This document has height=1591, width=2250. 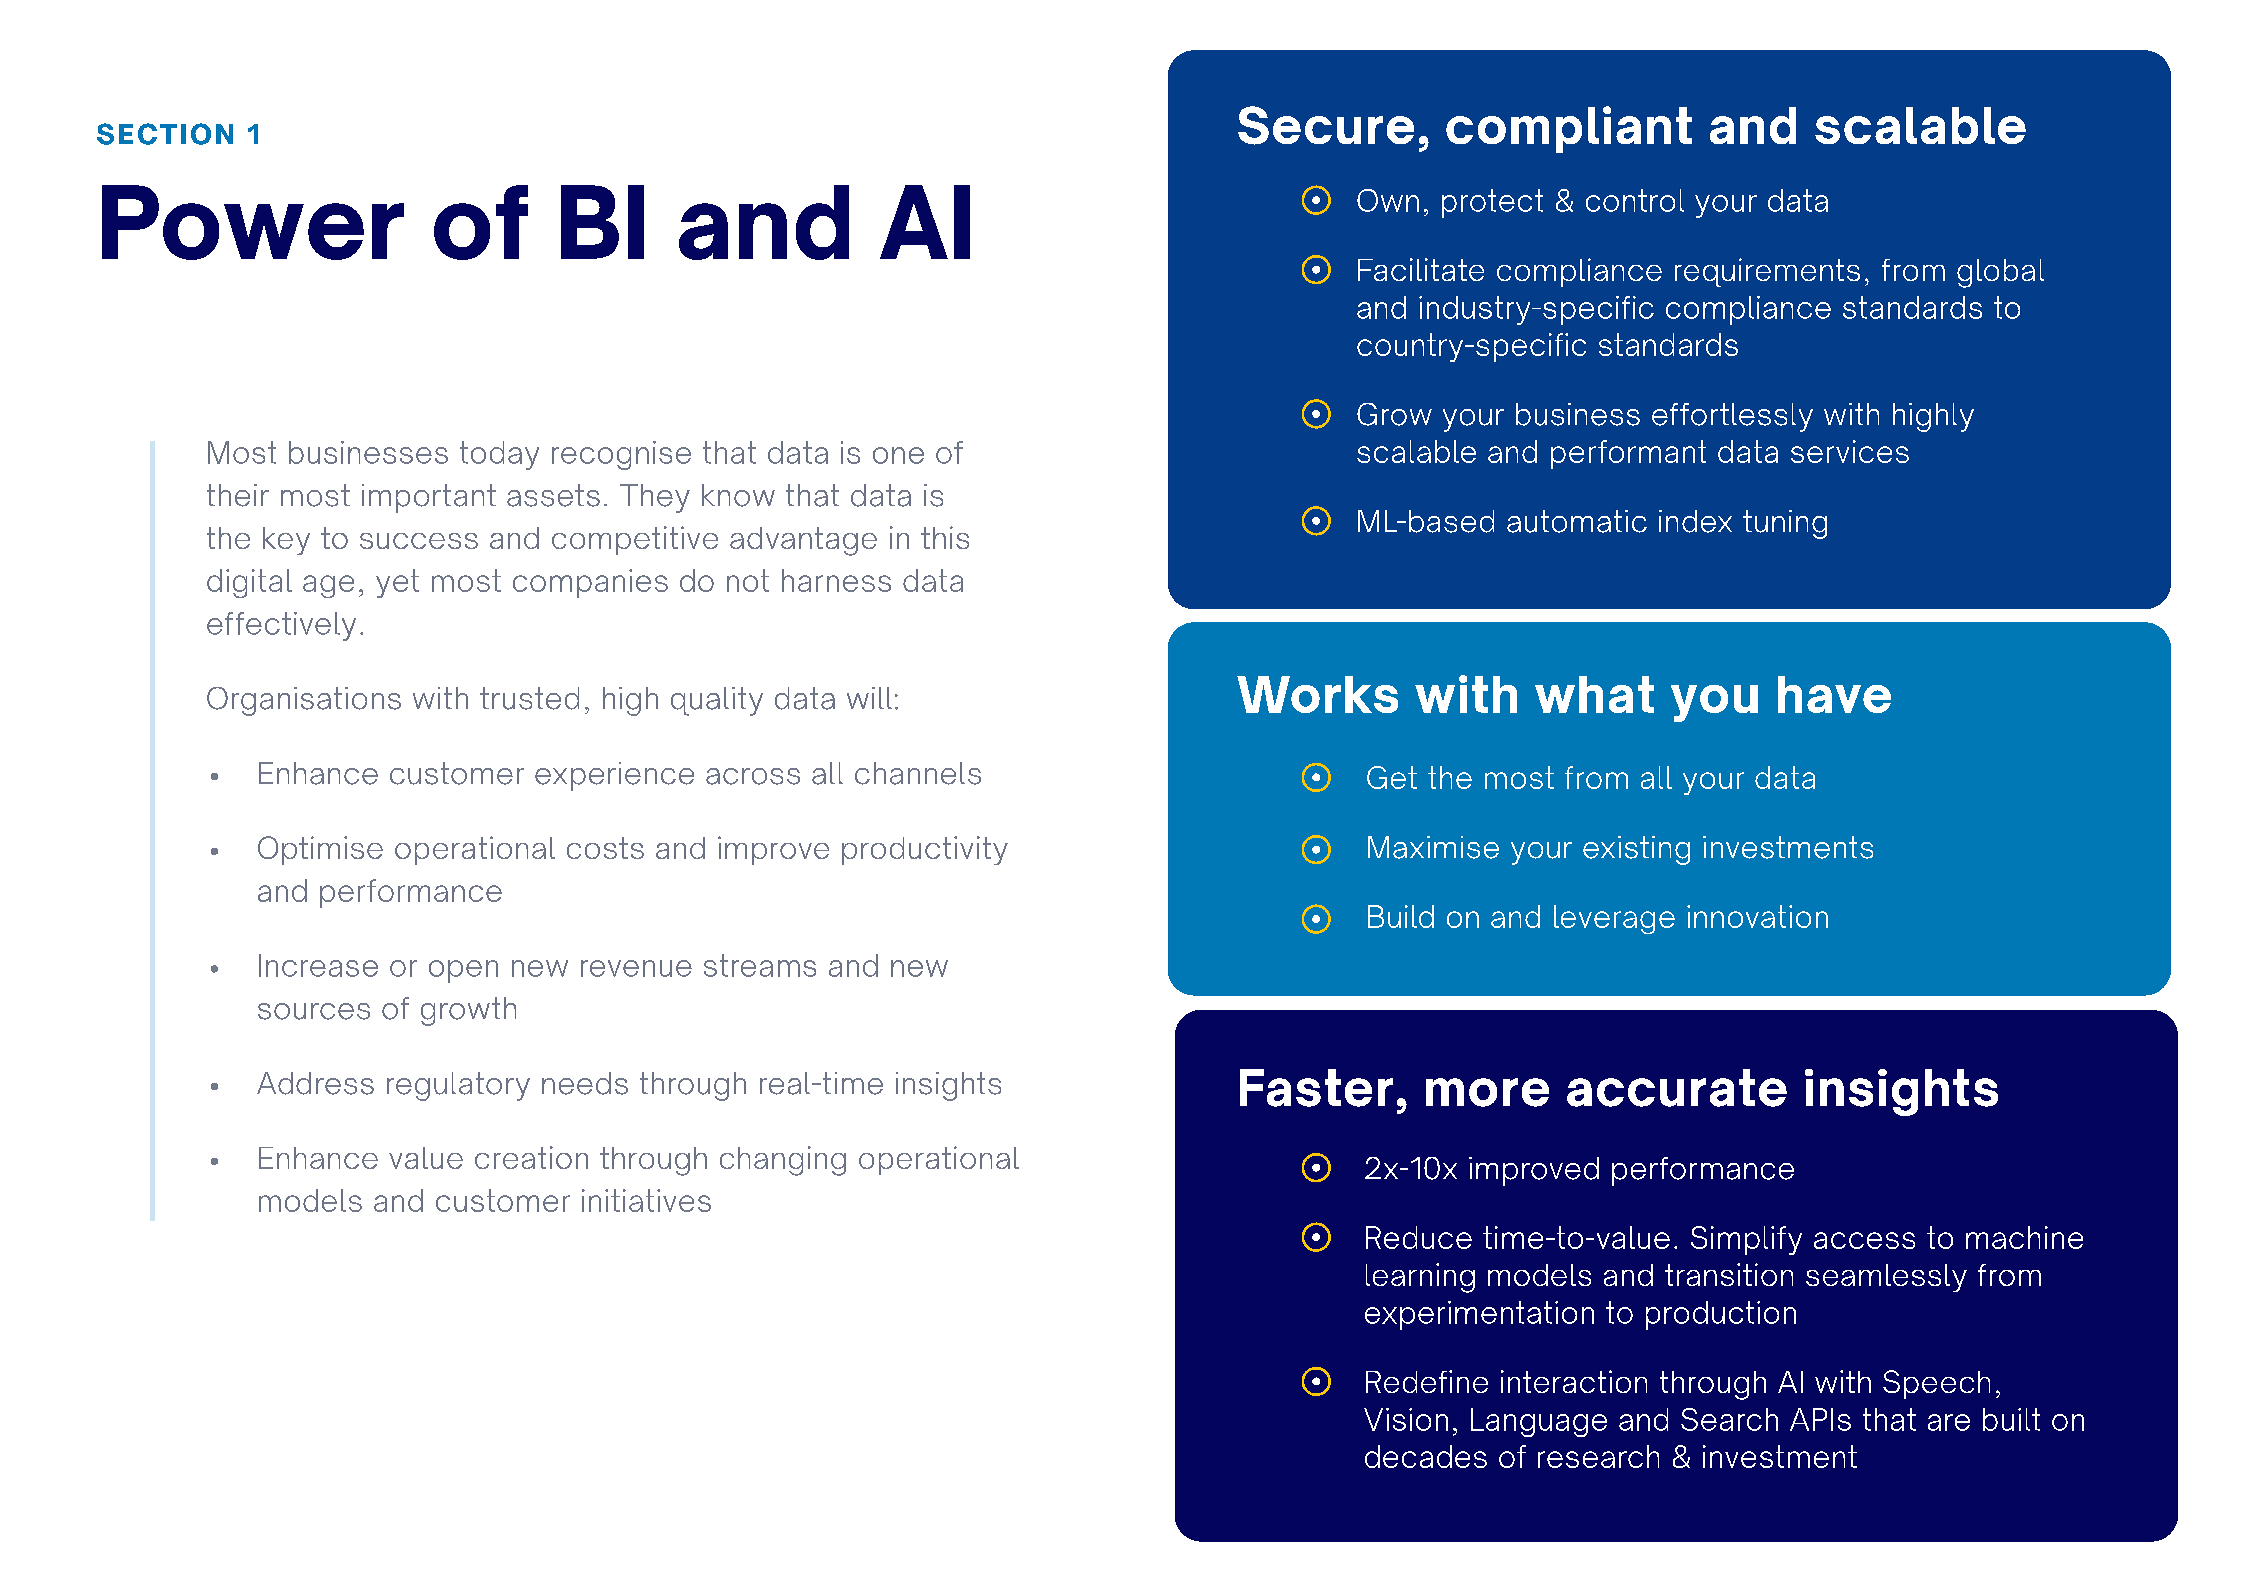 What do you see at coordinates (304, 701) in the document?
I see `Organisations` at bounding box center [304, 701].
